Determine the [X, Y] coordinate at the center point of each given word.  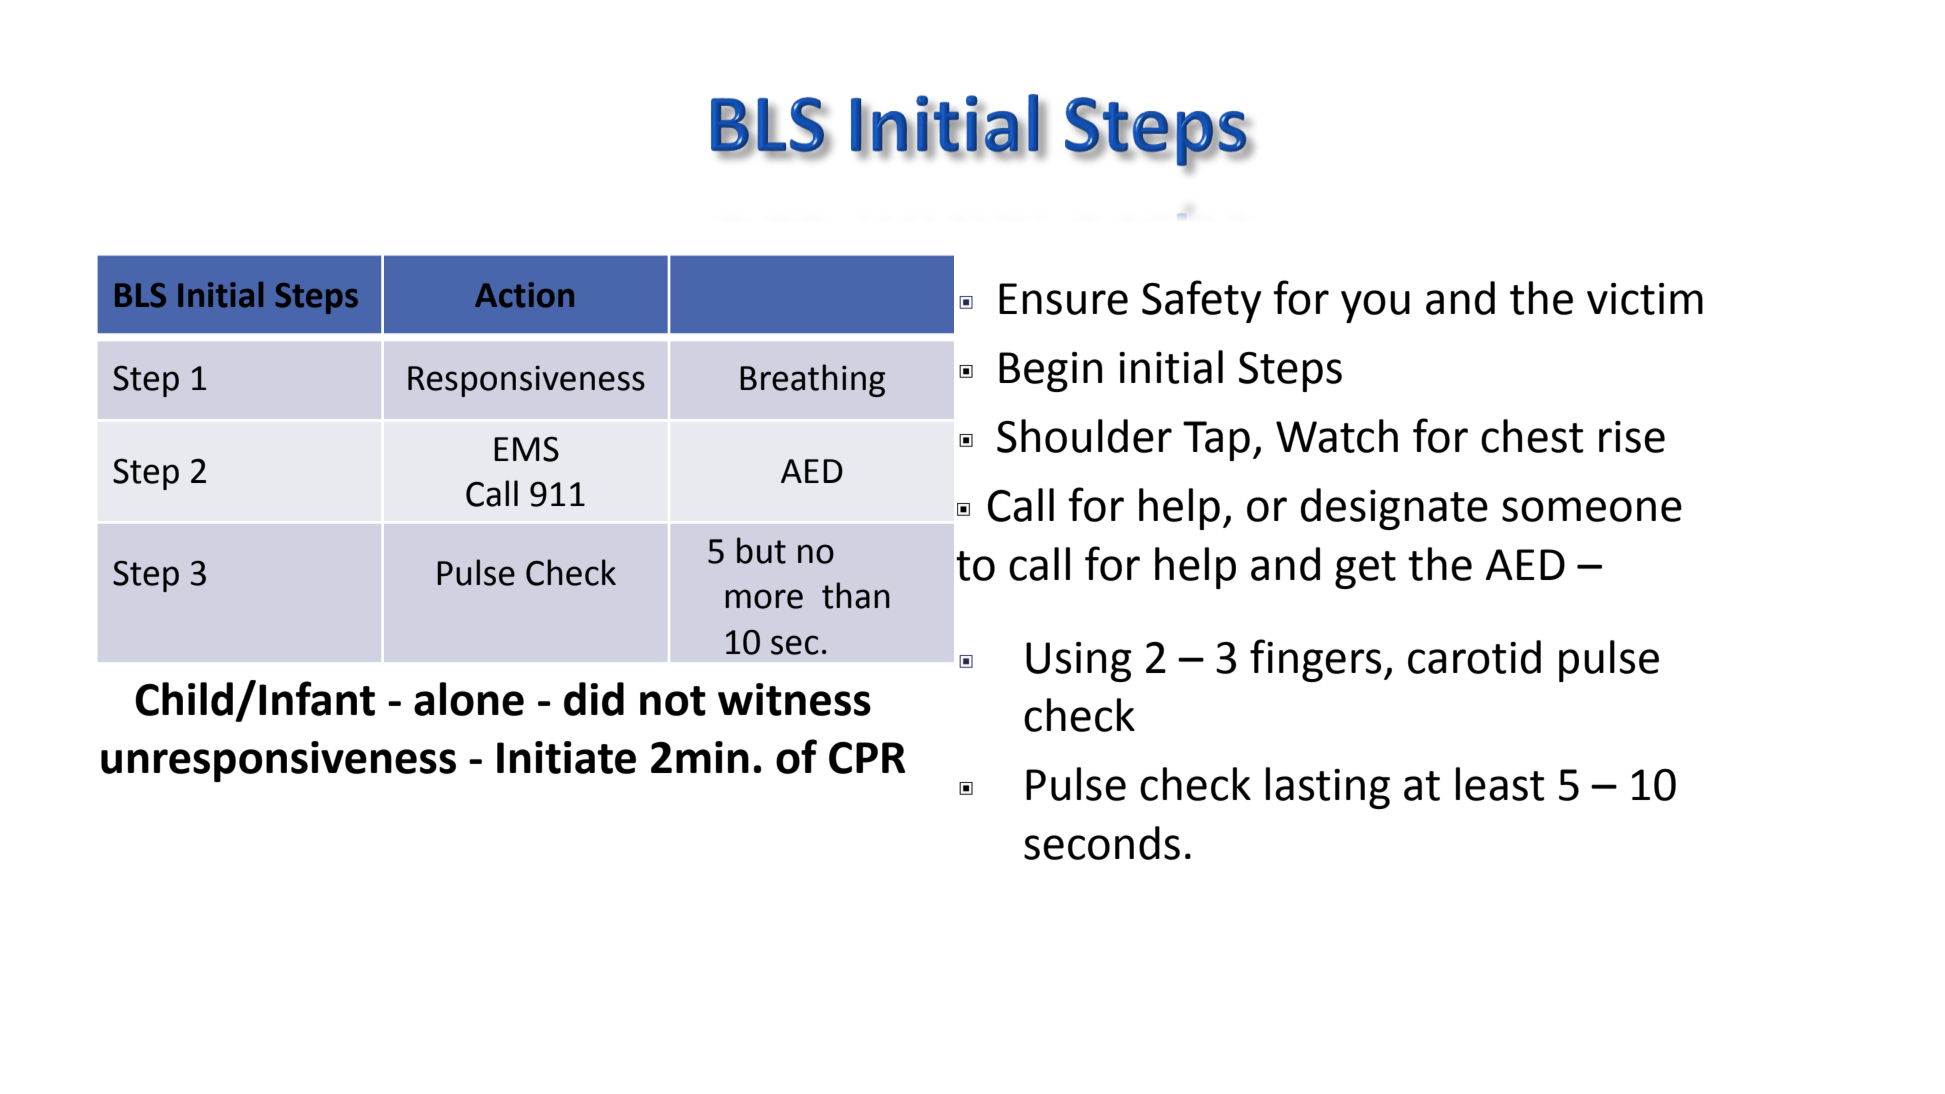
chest [1532, 436]
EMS [526, 449]
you [1375, 306]
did [594, 699]
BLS [140, 295]
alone [469, 699]
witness [794, 699]
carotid [1474, 657]
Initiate [566, 757]
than [856, 595]
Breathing [812, 380]
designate [1394, 509]
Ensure [1063, 299]
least [1500, 784]
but [761, 550]
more [764, 599]
